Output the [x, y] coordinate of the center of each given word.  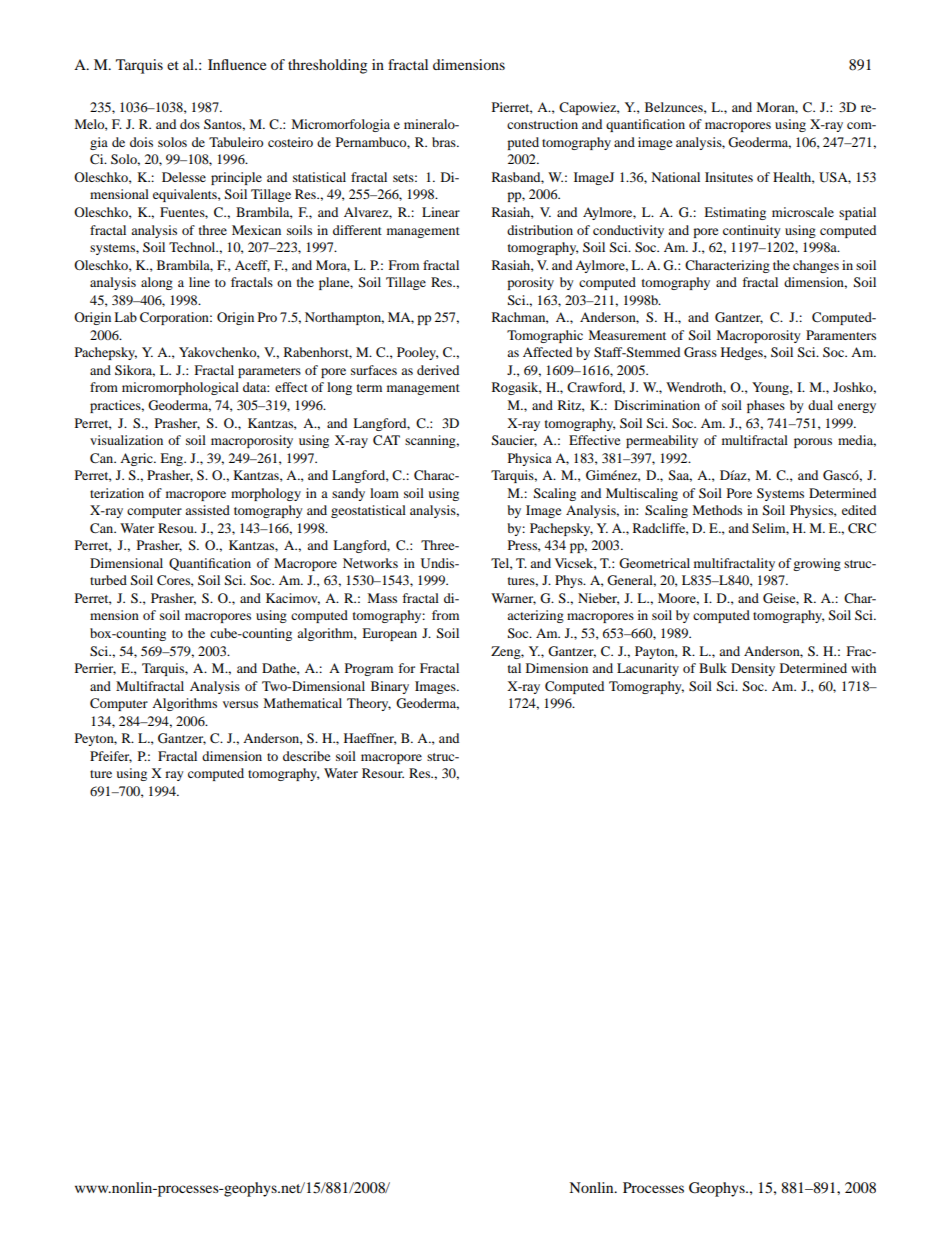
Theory [369, 704]
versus [240, 704]
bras [445, 142]
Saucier [514, 441]
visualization [126, 440]
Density [753, 669]
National [676, 177]
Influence [237, 64]
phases [766, 406]
